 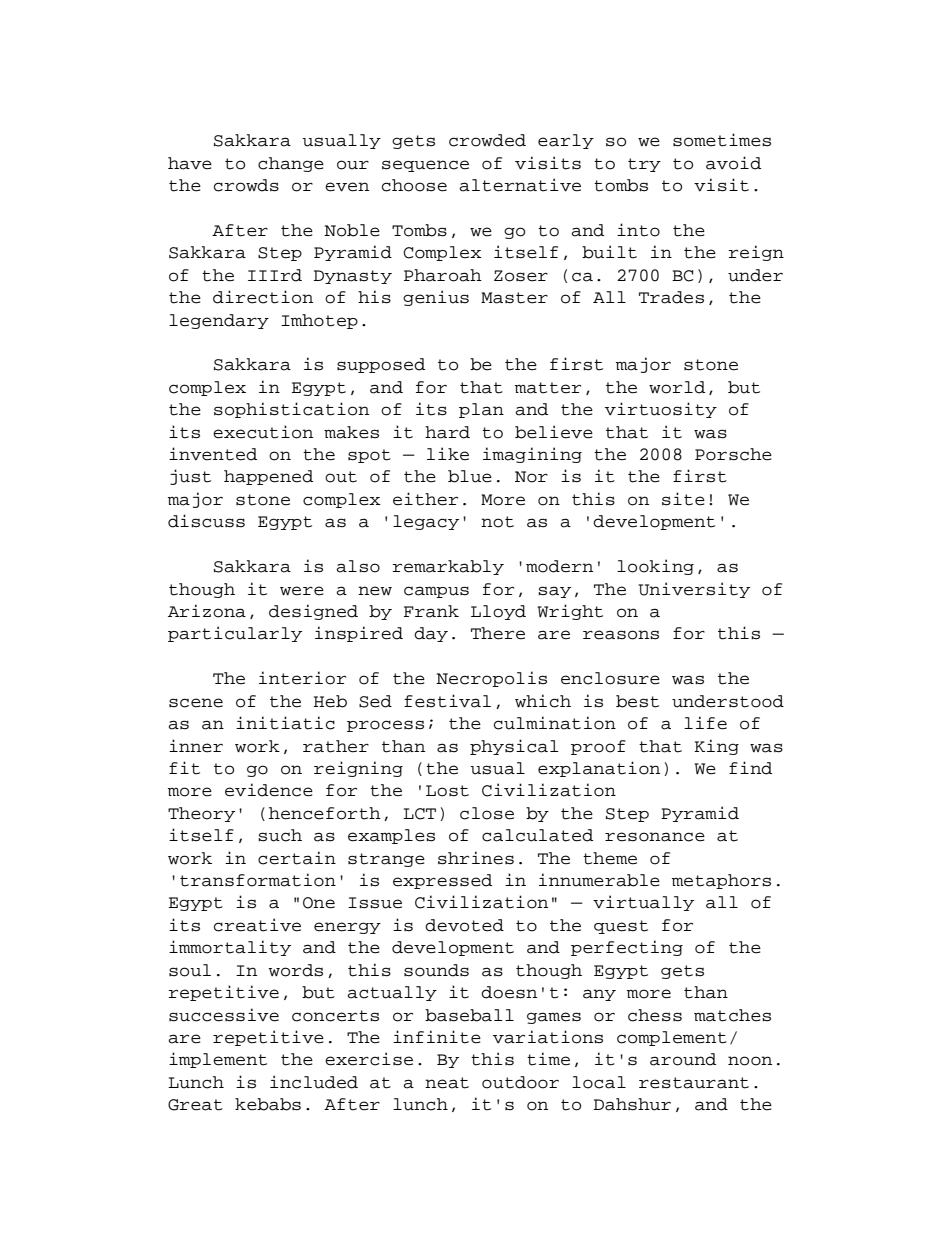 I want to click on Lost, so click(x=447, y=791).
